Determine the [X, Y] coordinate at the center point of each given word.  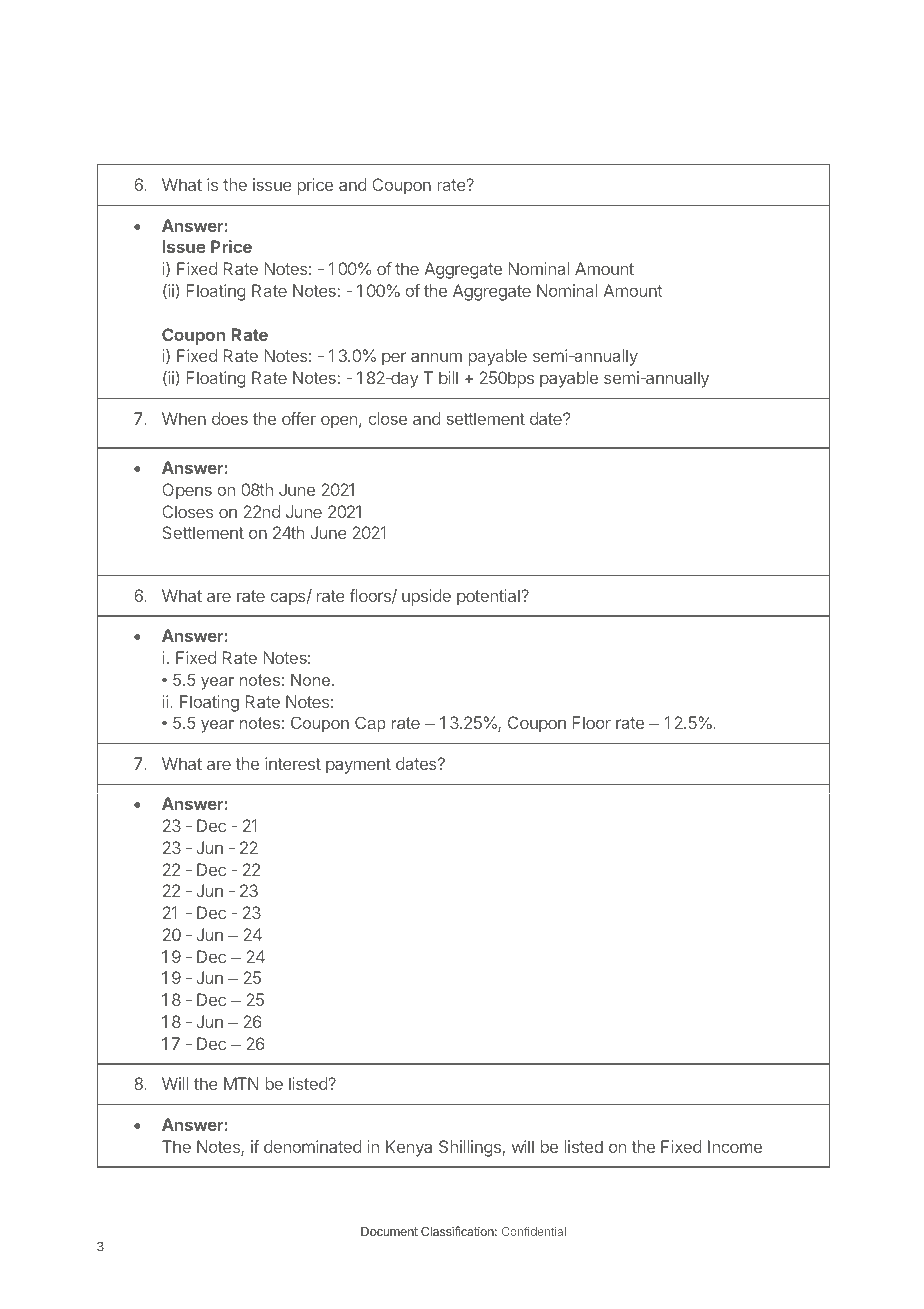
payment [358, 766]
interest [293, 763]
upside [426, 597]
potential [489, 597]
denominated [313, 1146]
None [312, 680]
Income [735, 1146]
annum [436, 357]
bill [448, 377]
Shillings [471, 1148]
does [230, 418]
